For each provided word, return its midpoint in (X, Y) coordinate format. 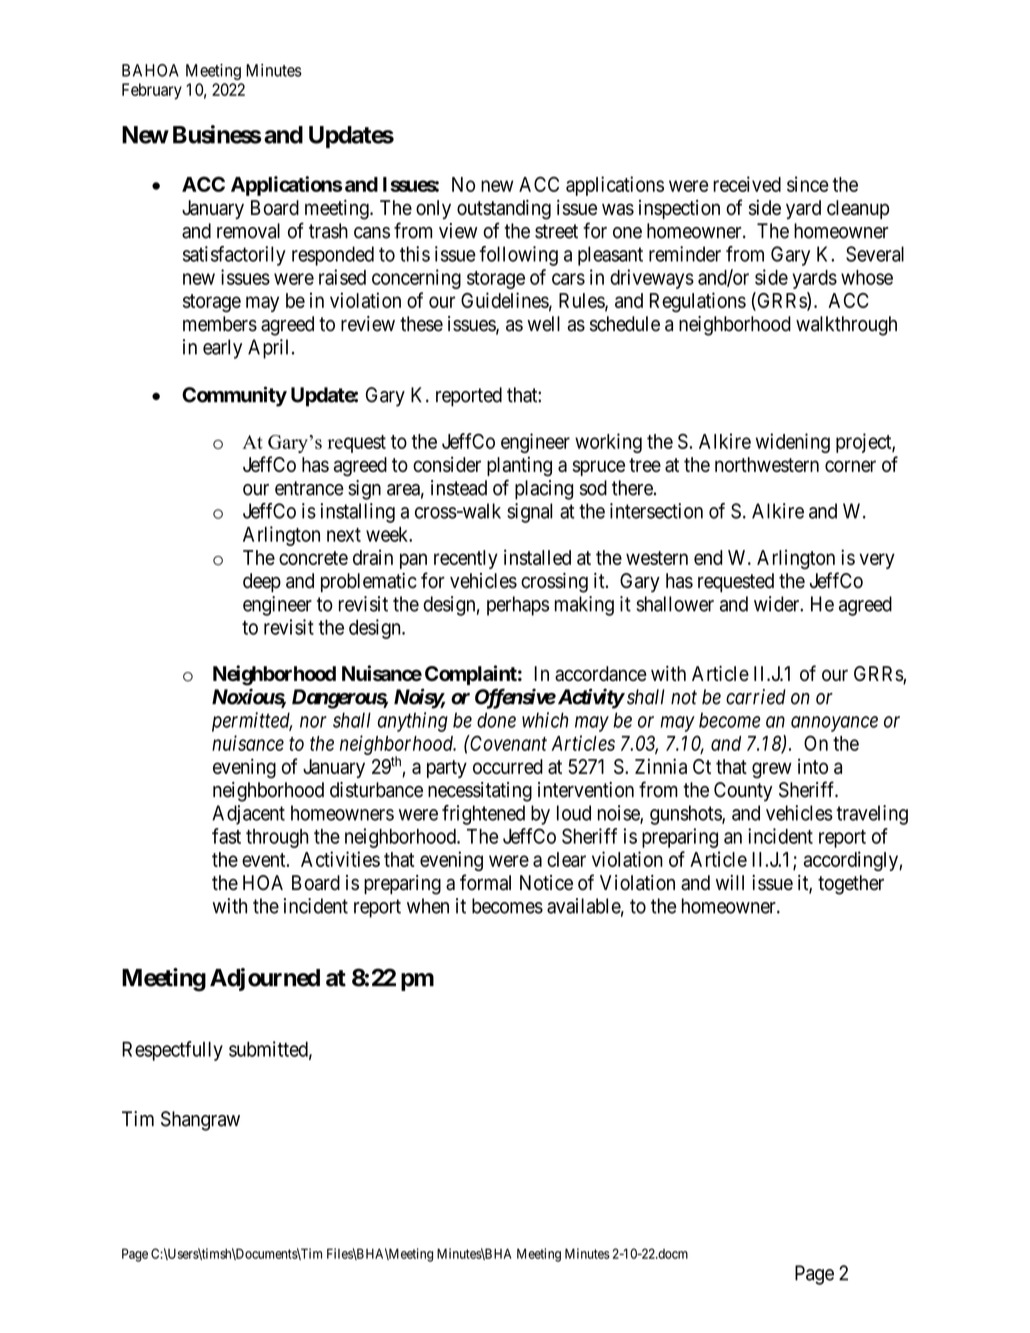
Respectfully (172, 1051)
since (808, 184)
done (496, 720)
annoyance (834, 724)
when (428, 906)
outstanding (504, 210)
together (851, 885)
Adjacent (248, 815)
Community (234, 396)
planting (519, 466)
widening (793, 443)
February (152, 91)
